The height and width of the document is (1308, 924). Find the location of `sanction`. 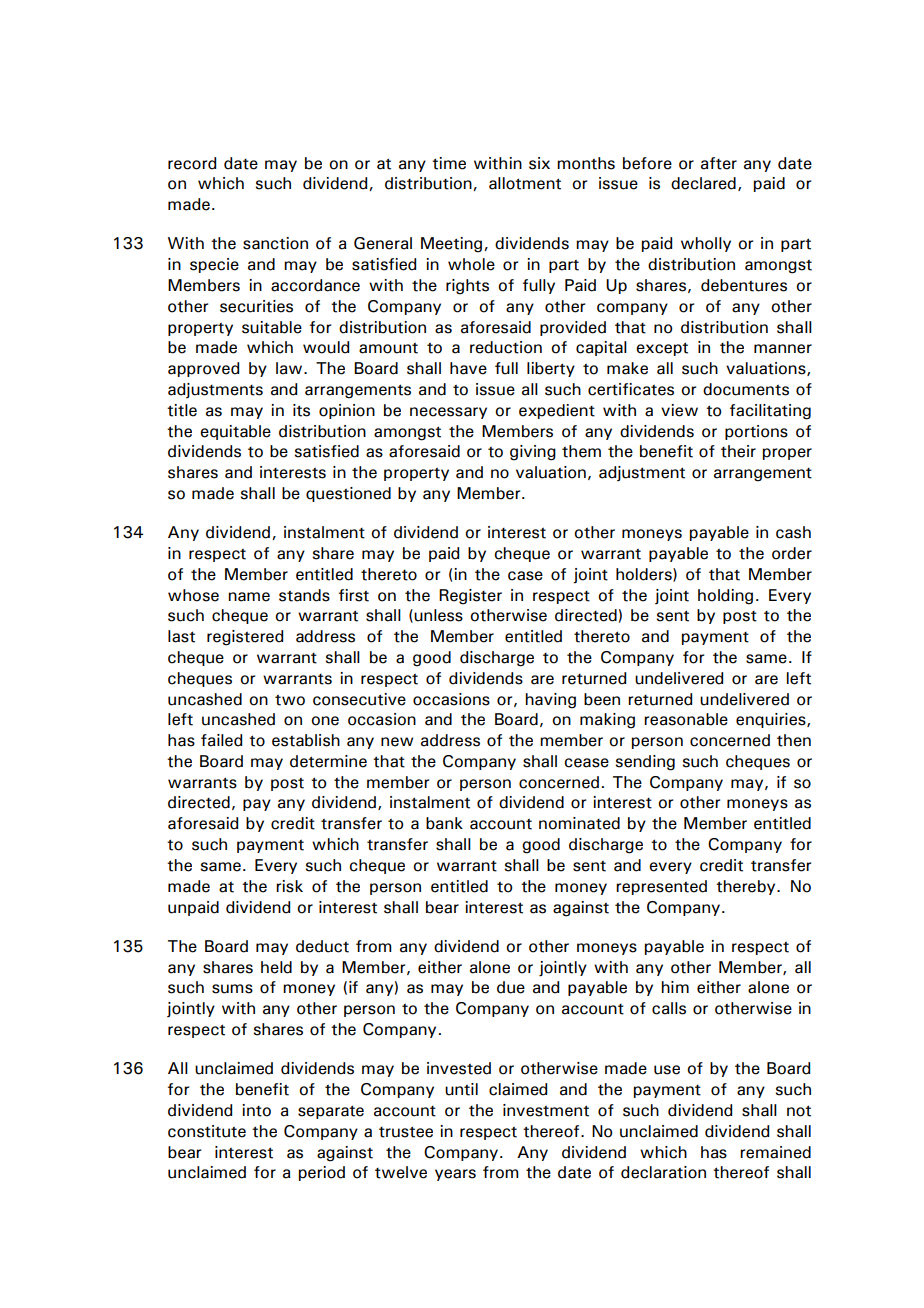

sanction is located at coordinates (275, 243).
